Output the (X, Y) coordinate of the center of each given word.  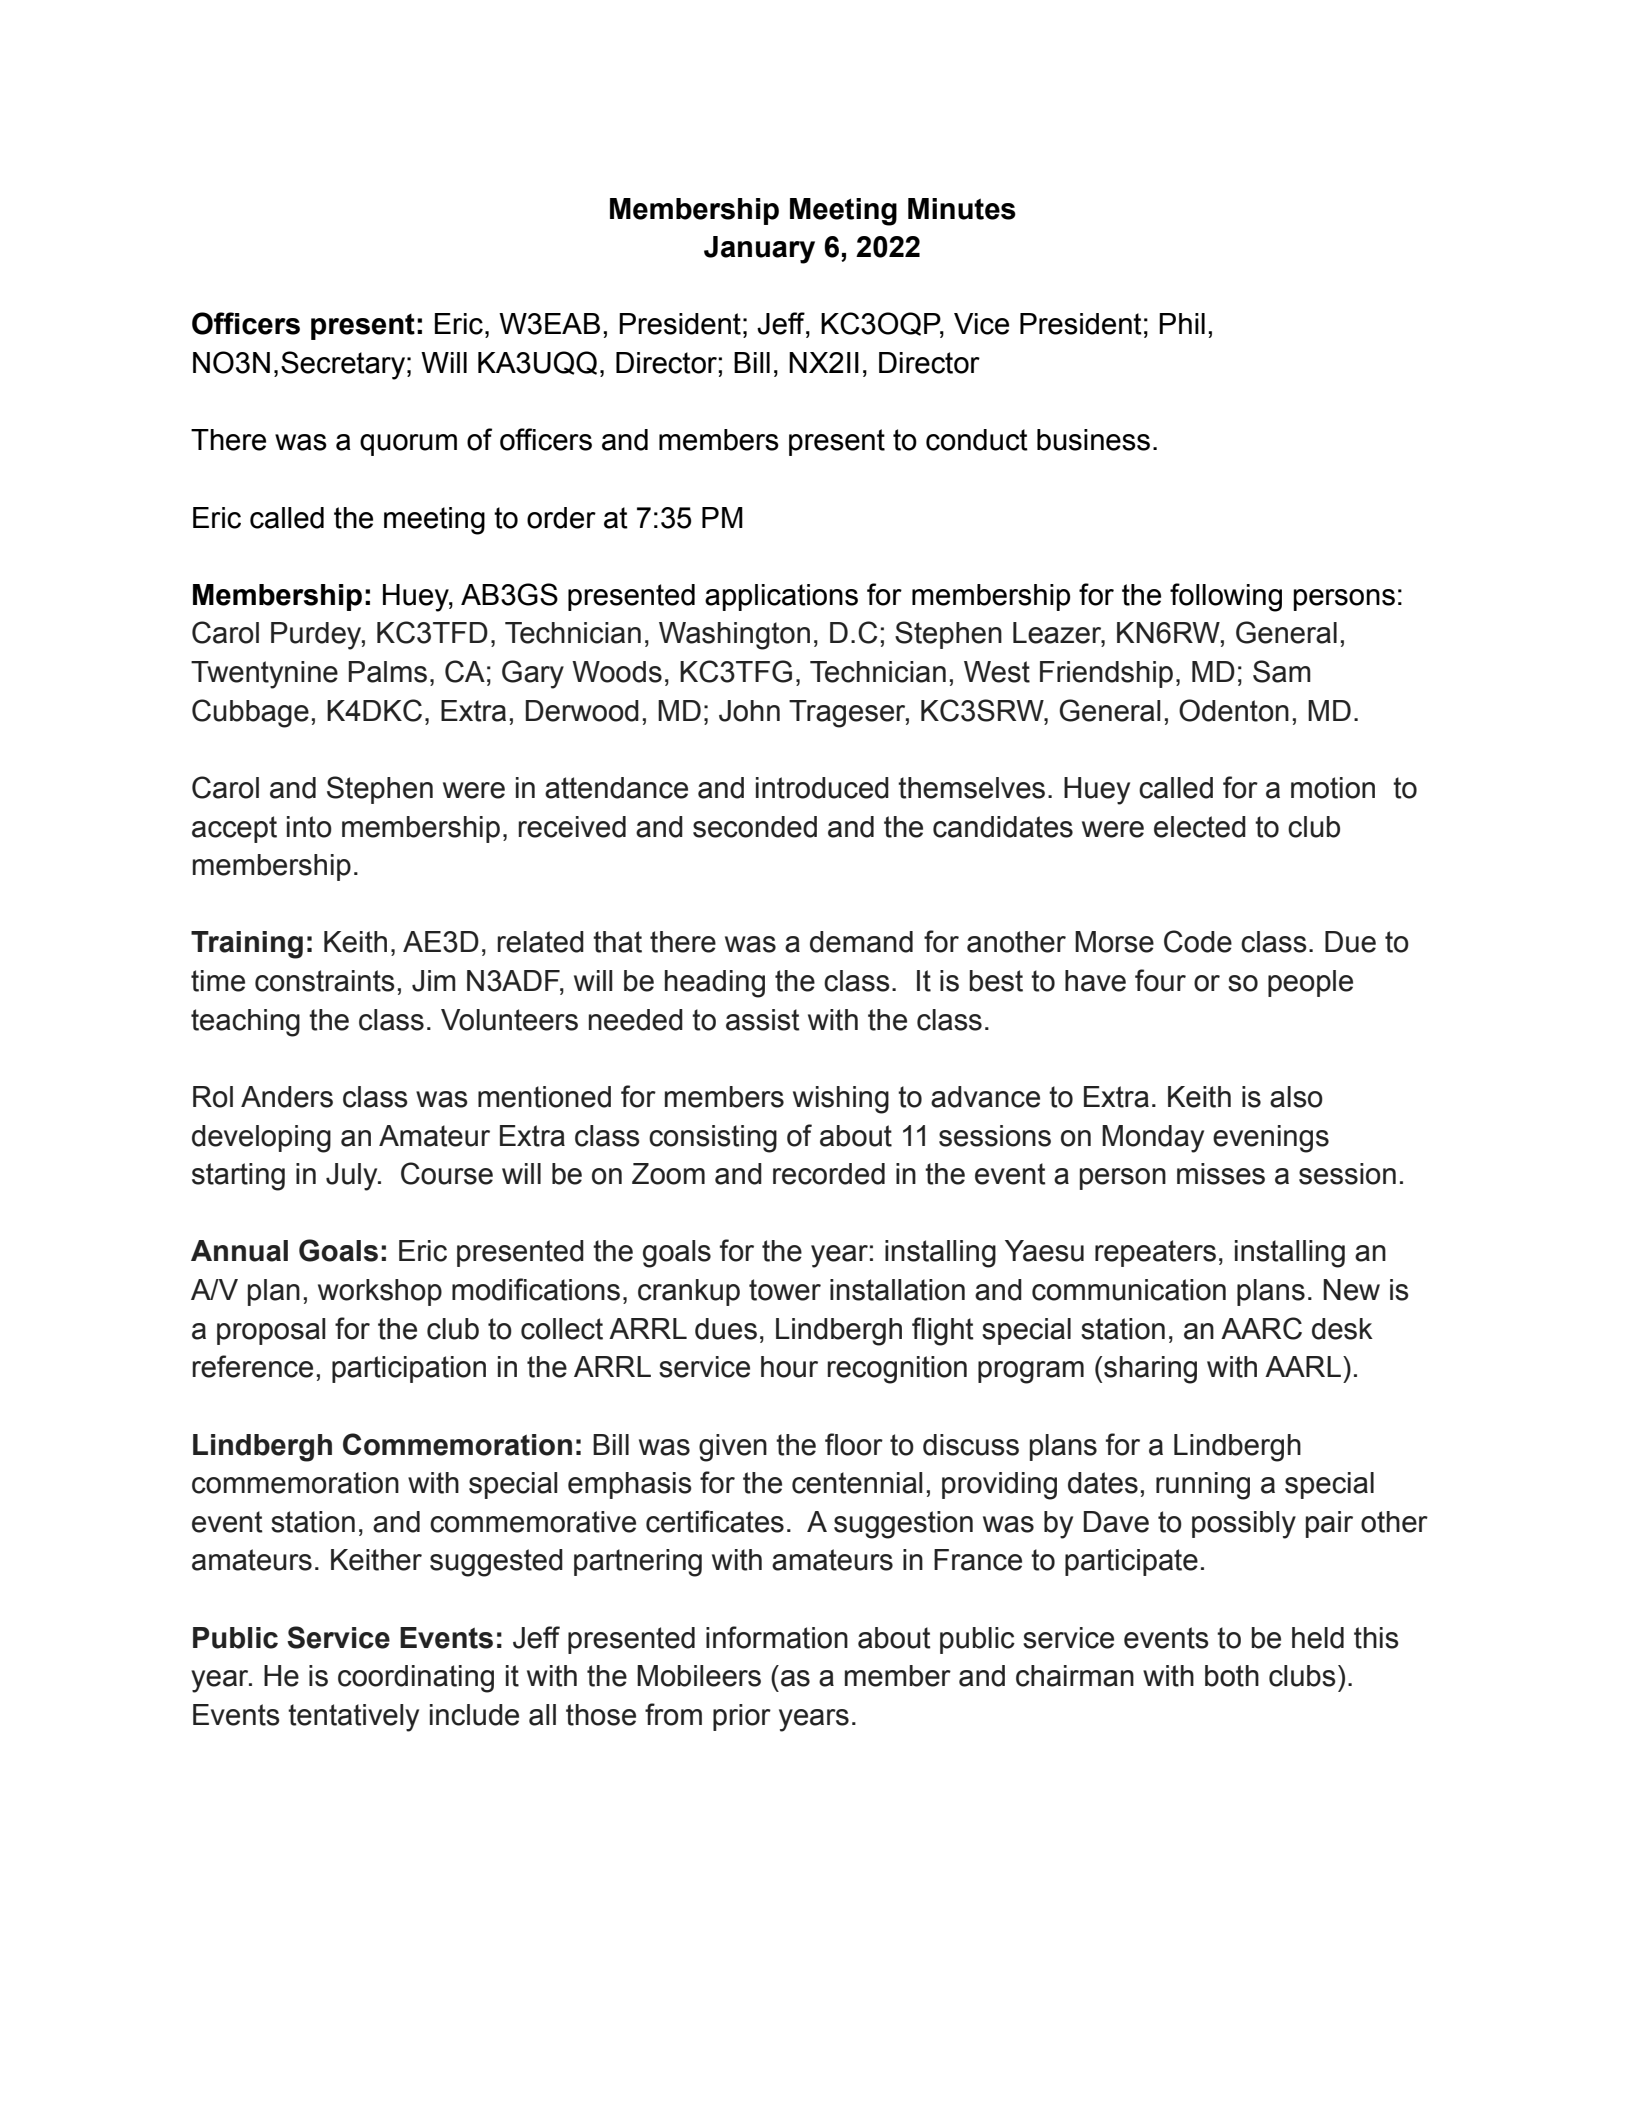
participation (409, 1369)
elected (1200, 827)
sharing (1150, 1370)
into (309, 827)
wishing (841, 1100)
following (1226, 597)
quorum (408, 445)
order (561, 518)
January (759, 250)
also (1296, 1097)
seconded (755, 827)
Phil (1182, 323)
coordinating (416, 1679)
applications (781, 597)
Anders (287, 1097)
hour (789, 1367)
